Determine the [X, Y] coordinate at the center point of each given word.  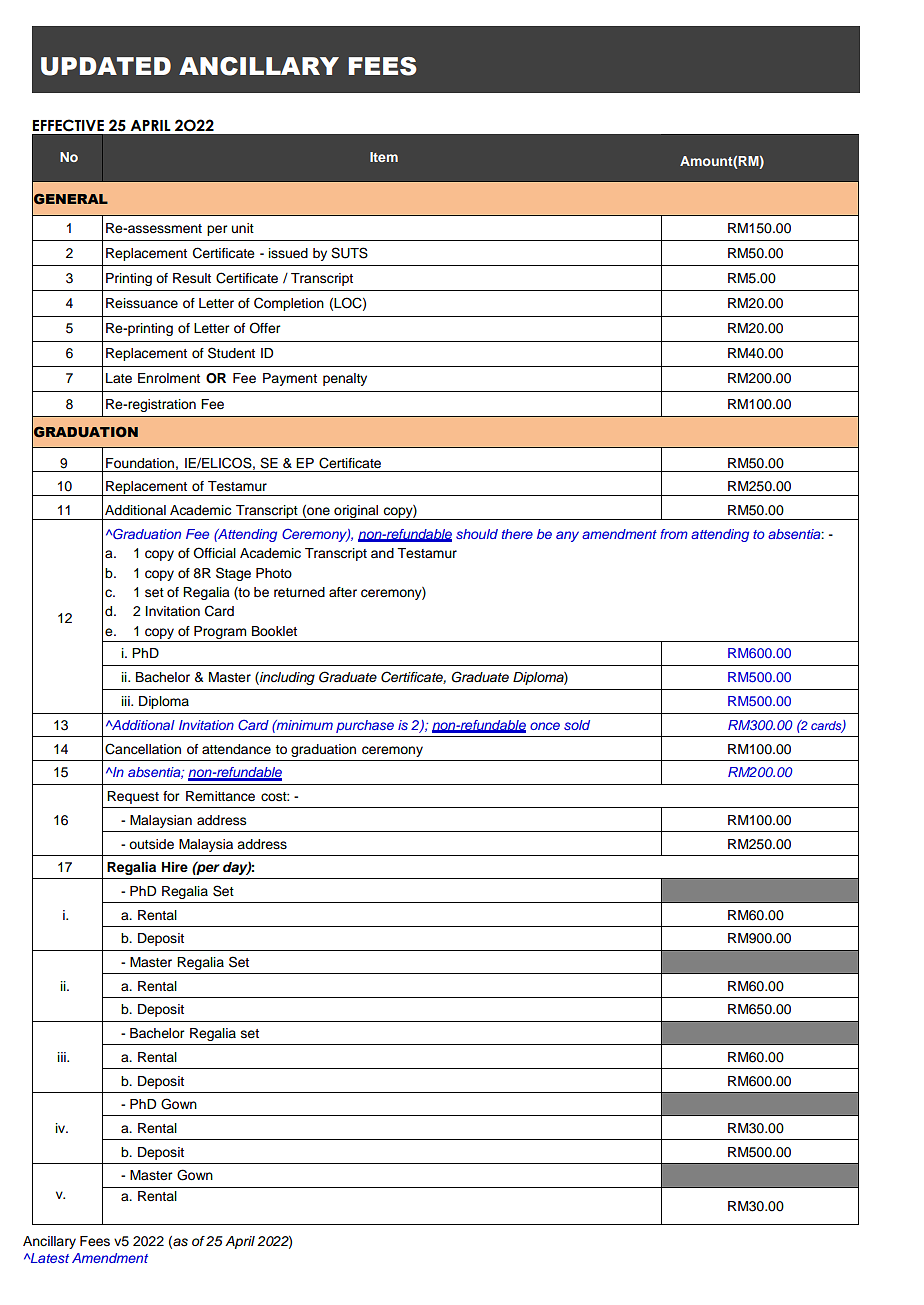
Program [220, 632]
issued [288, 253]
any [567, 536]
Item [384, 157]
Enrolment [169, 378]
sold [577, 725]
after [343, 592]
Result [192, 278]
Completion [289, 304]
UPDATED [106, 66]
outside [151, 844]
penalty [345, 379]
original [356, 512]
